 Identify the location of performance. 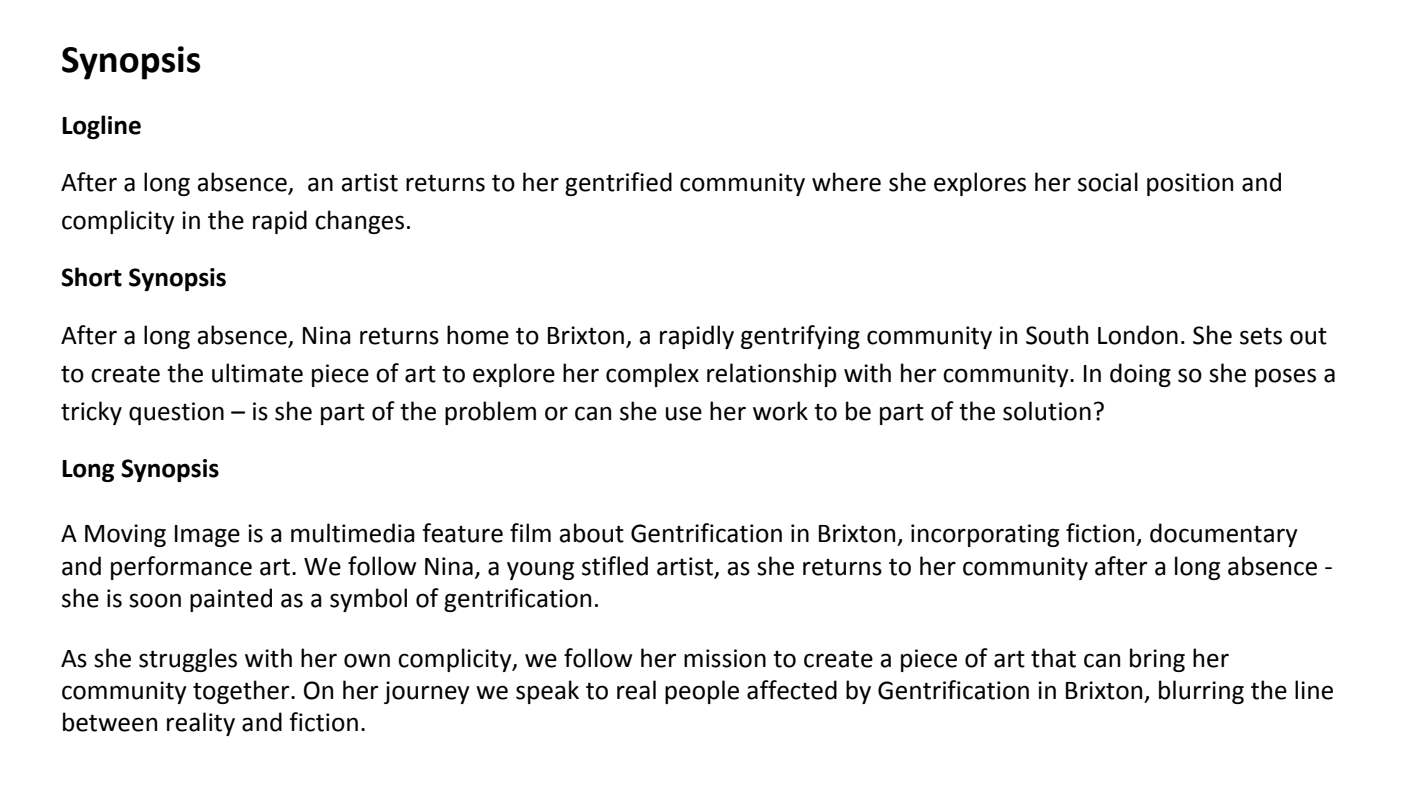
(181, 568).
